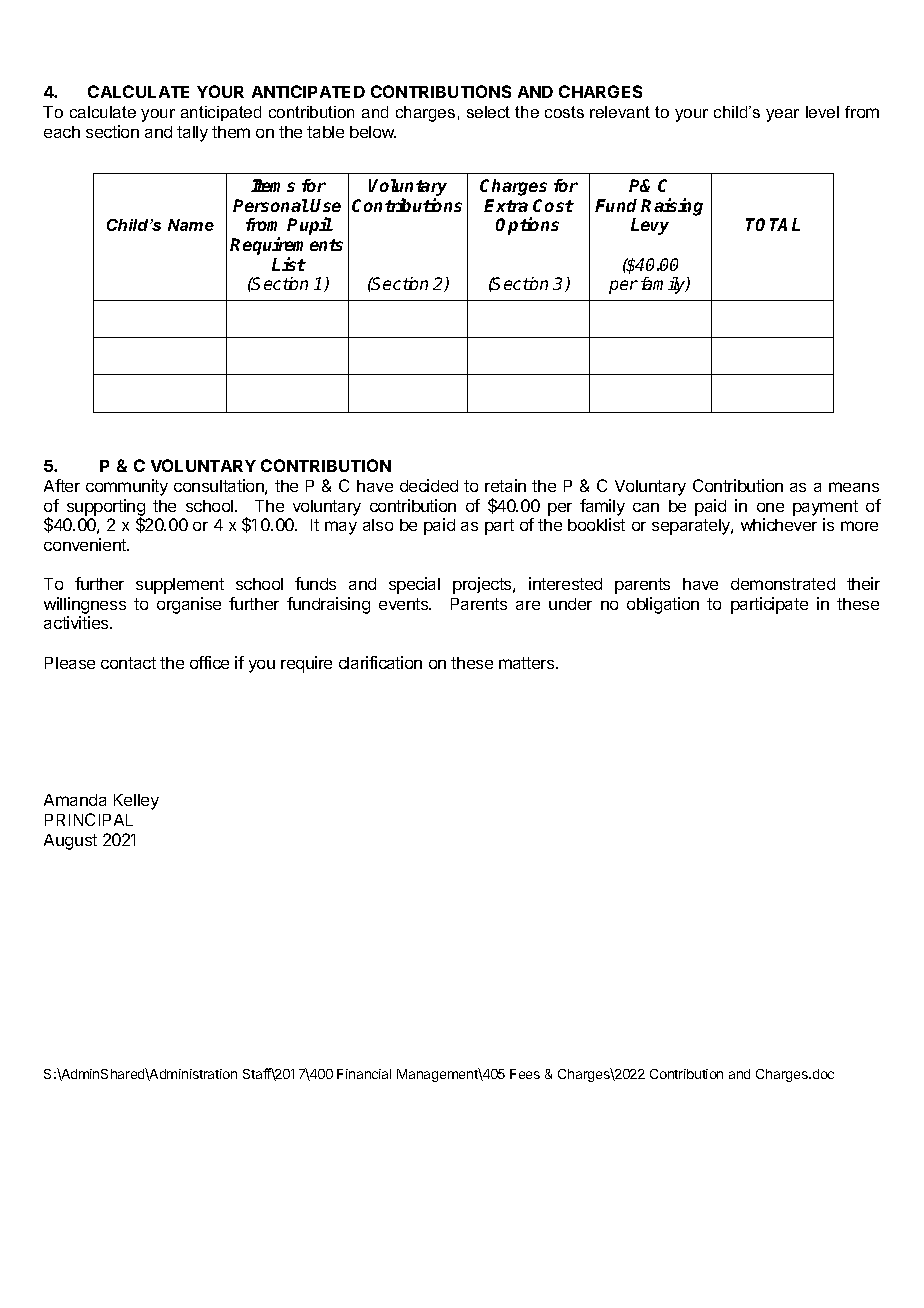 Image resolution: width=924 pixels, height=1308 pixels. I want to click on year, so click(782, 115).
